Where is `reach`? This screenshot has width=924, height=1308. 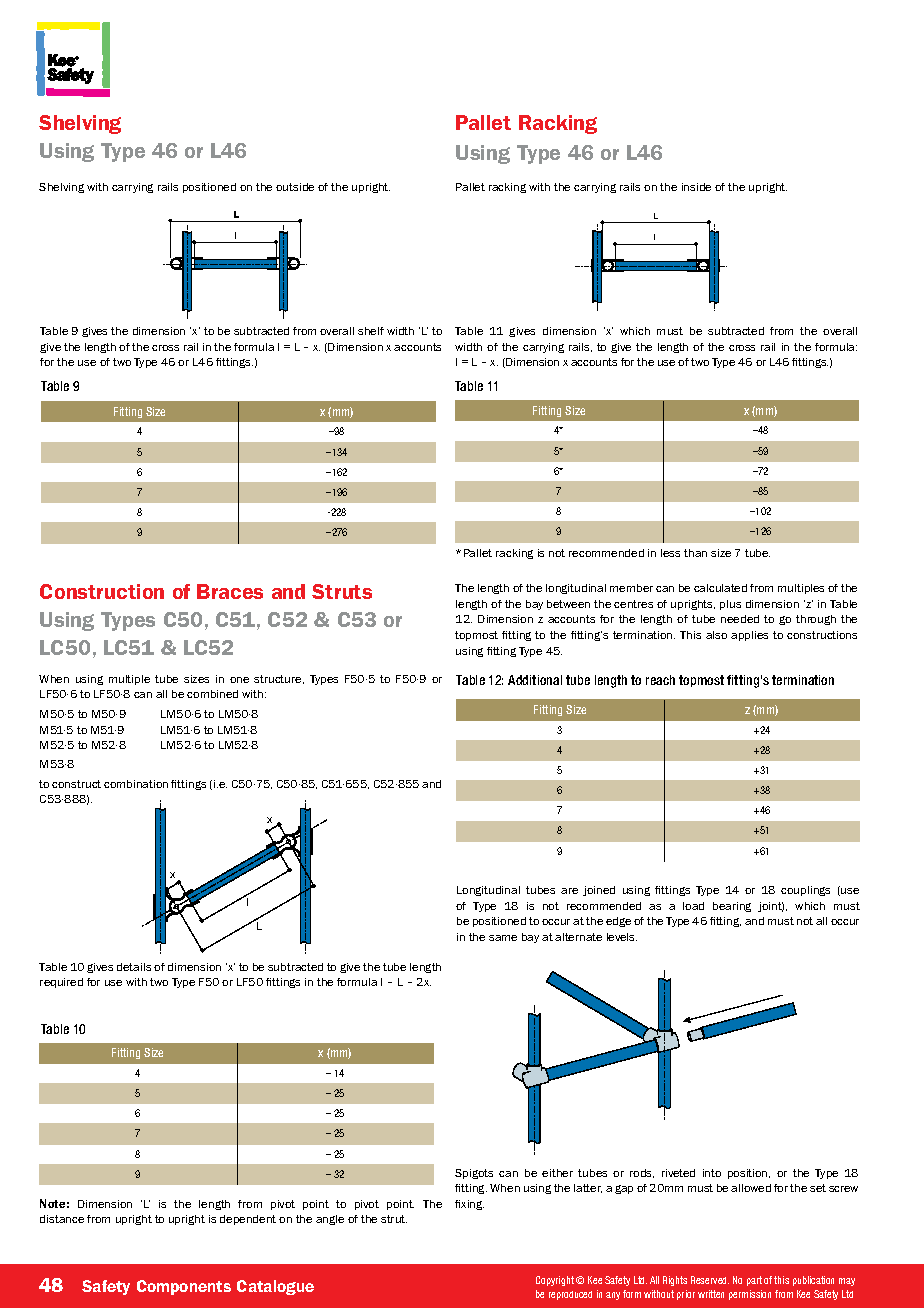
reach is located at coordinates (660, 680).
